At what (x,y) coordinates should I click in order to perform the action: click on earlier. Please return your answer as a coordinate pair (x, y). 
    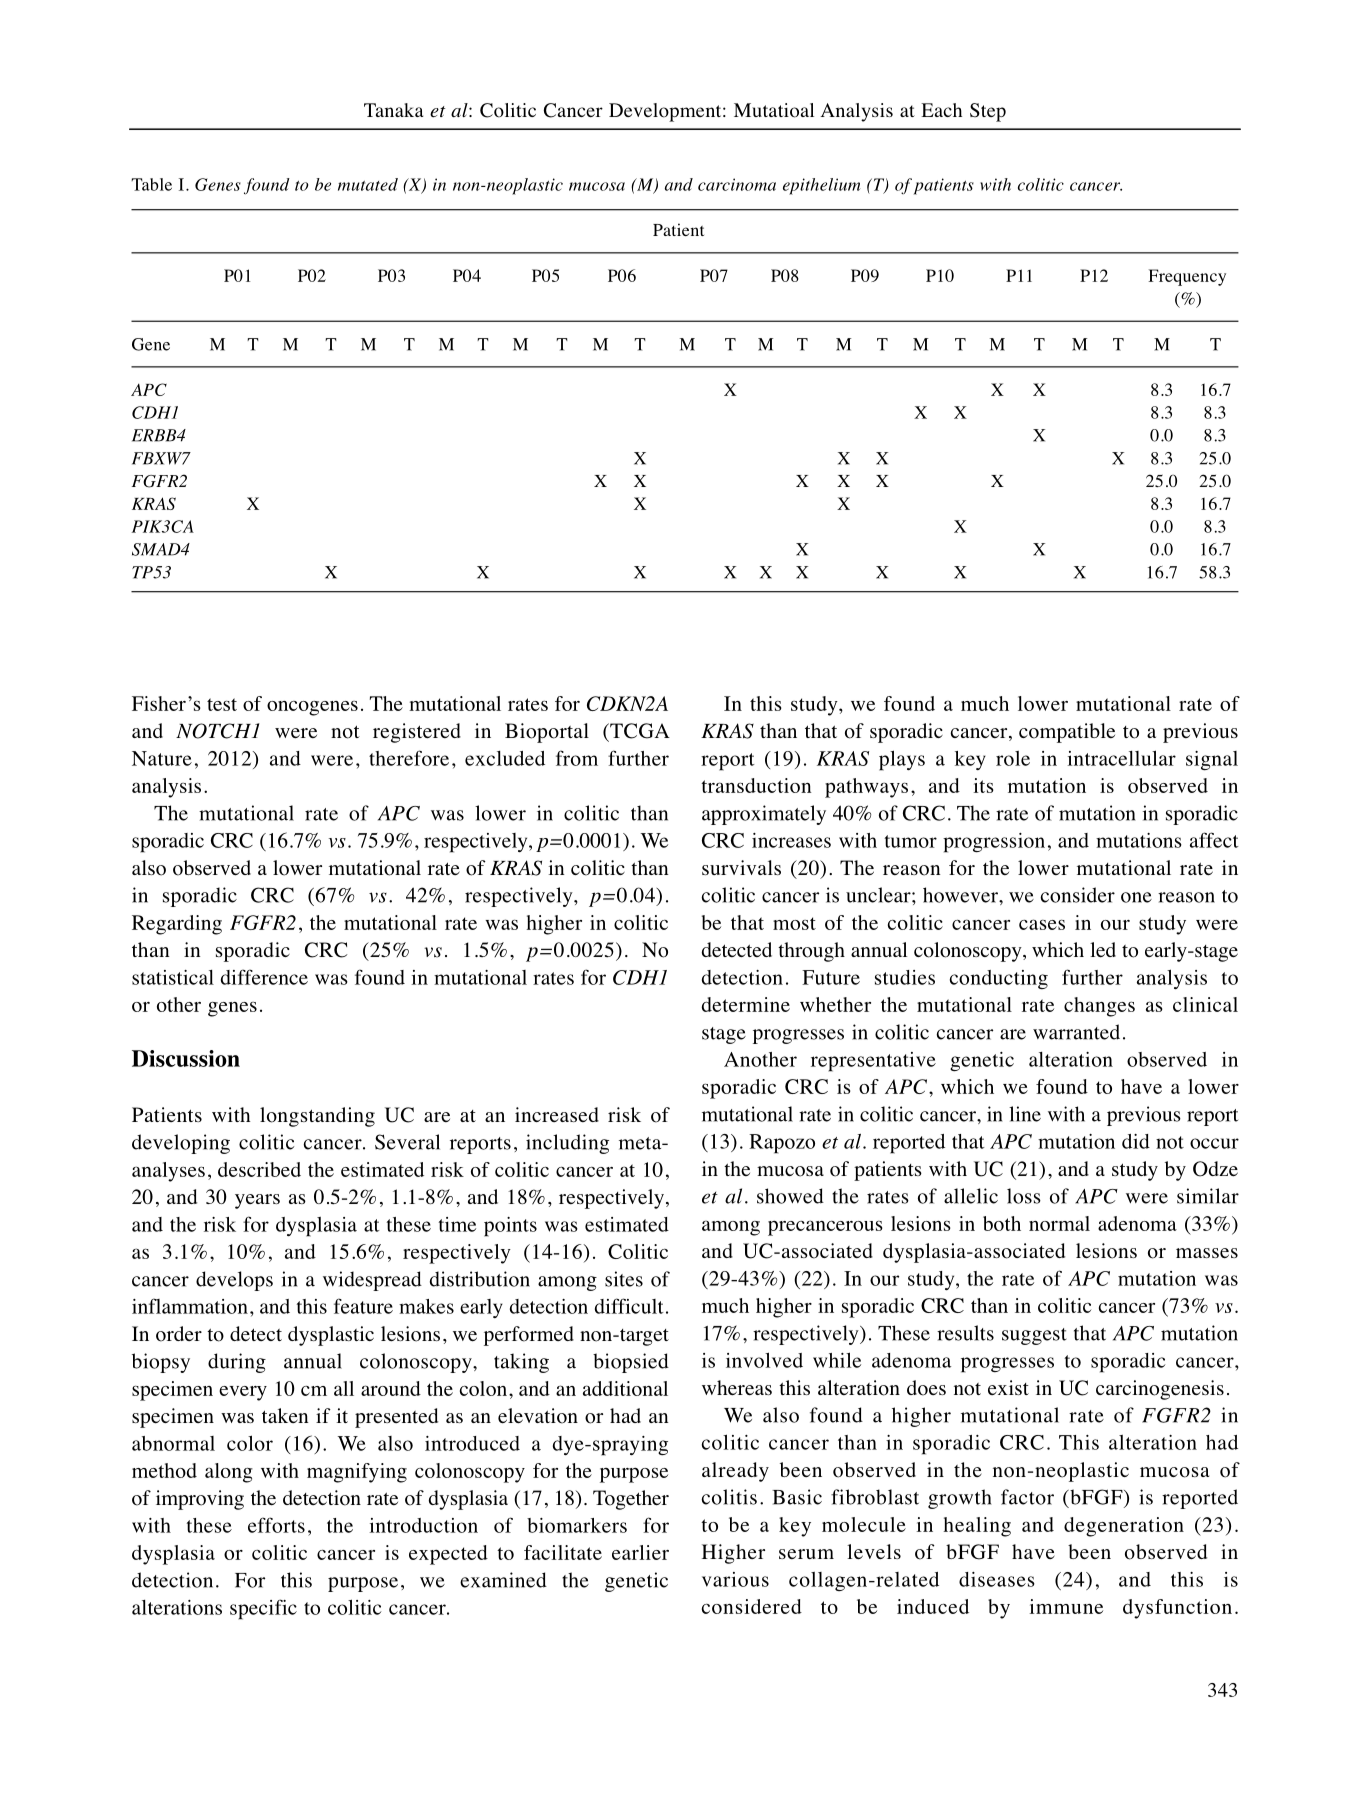
    Looking at the image, I should click on (640, 1552).
